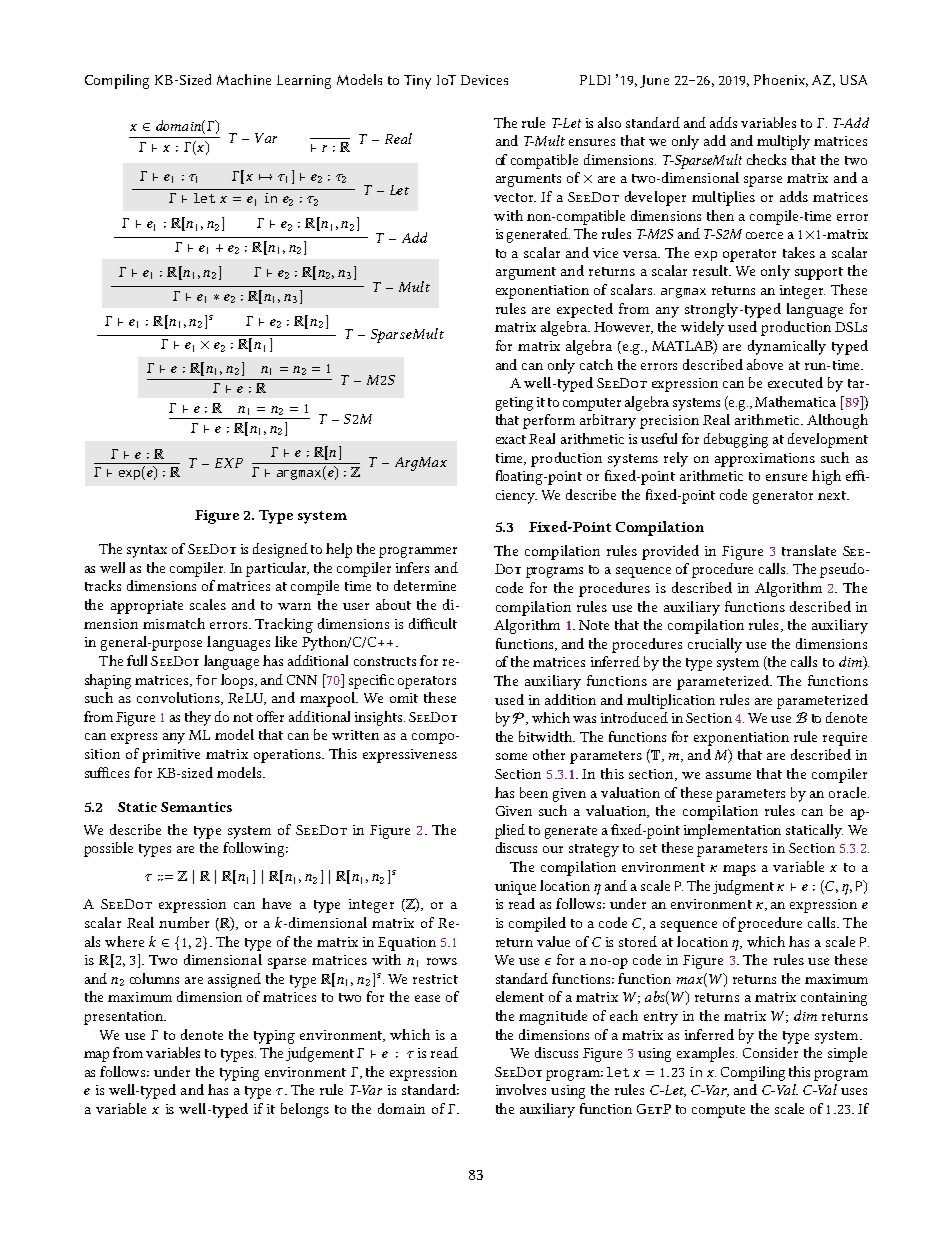 This screenshot has width=952, height=1233. What do you see at coordinates (417, 82) in the screenshot?
I see `Tiny` at bounding box center [417, 82].
